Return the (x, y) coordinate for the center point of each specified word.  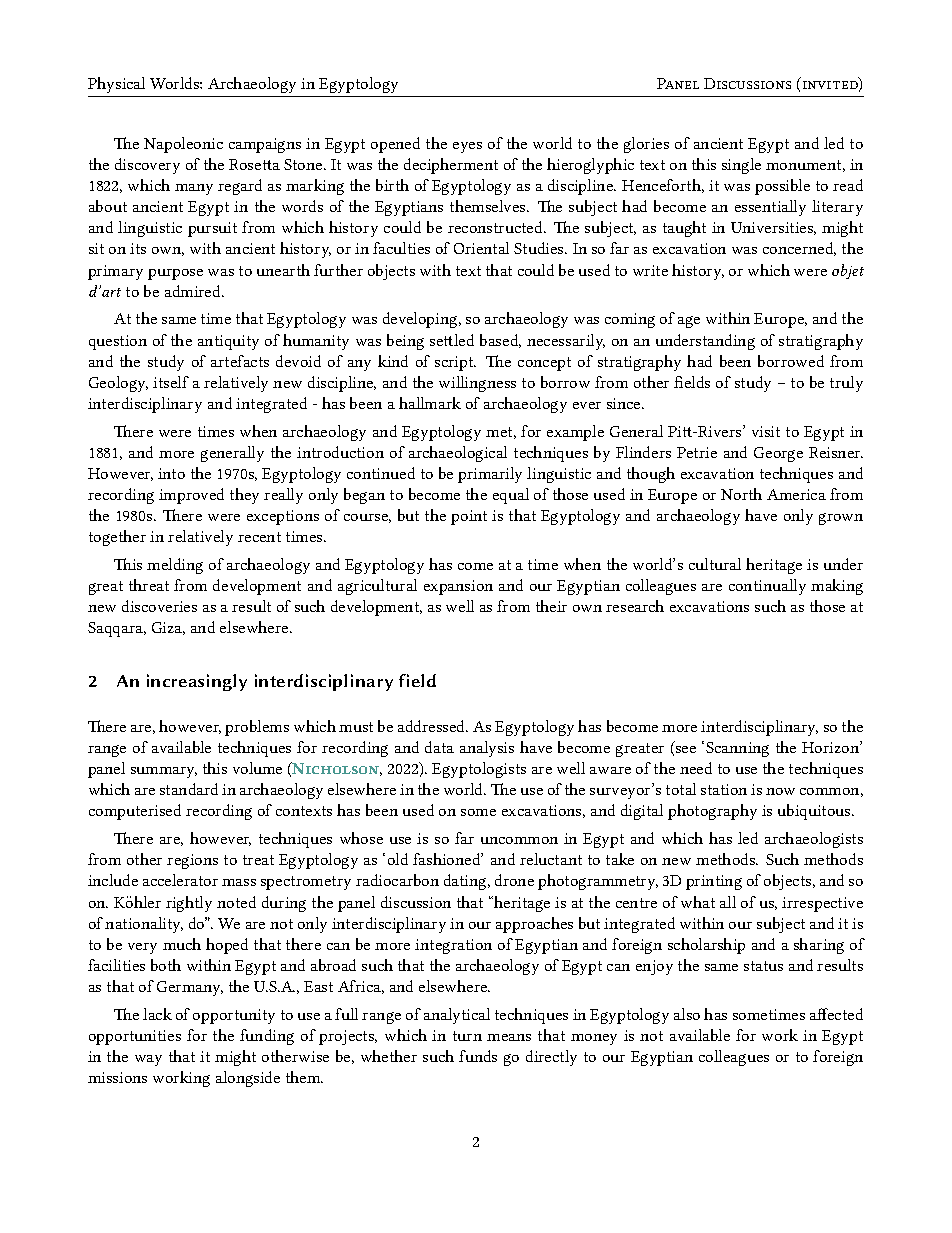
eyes (467, 147)
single (741, 166)
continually (767, 587)
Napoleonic (183, 145)
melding (175, 566)
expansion (458, 587)
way (148, 1060)
